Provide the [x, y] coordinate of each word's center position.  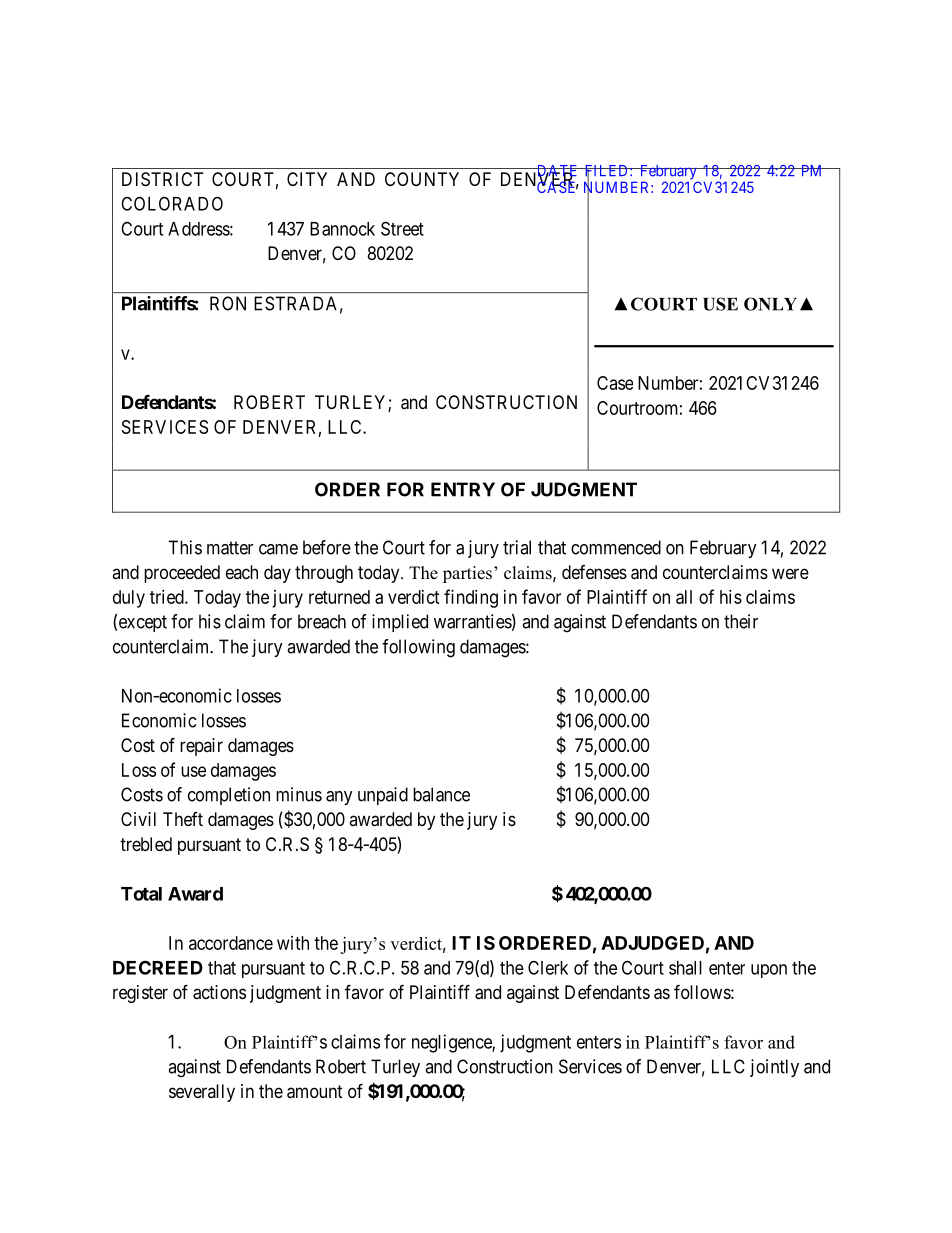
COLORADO [172, 203]
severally [202, 1093]
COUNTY [422, 179]
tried [168, 597]
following [418, 648]
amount [315, 1092]
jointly [774, 1068]
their [741, 621]
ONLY [770, 304]
